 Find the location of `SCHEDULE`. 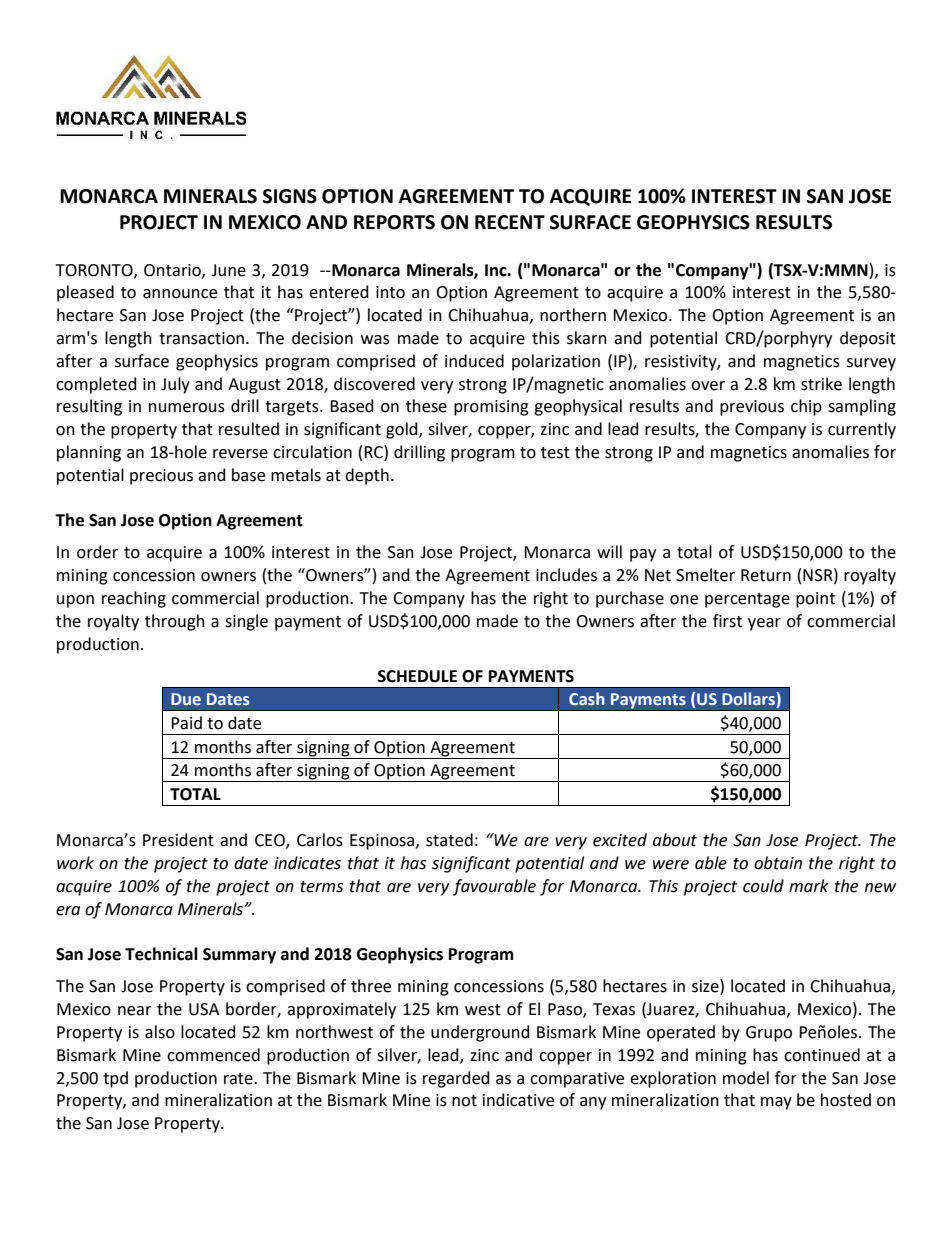

SCHEDULE is located at coordinates (417, 676).
